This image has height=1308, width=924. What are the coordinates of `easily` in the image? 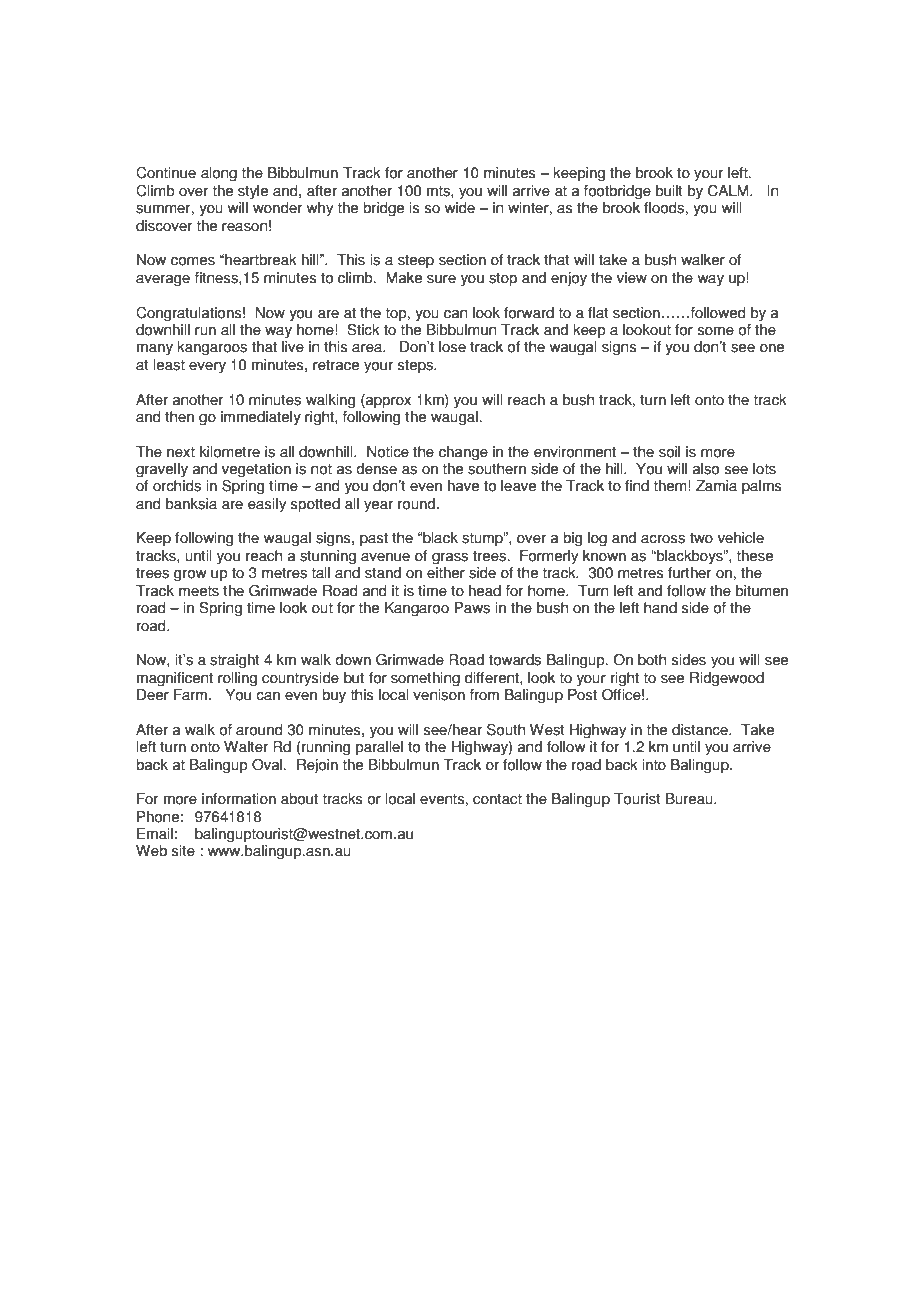 It's located at (267, 505).
